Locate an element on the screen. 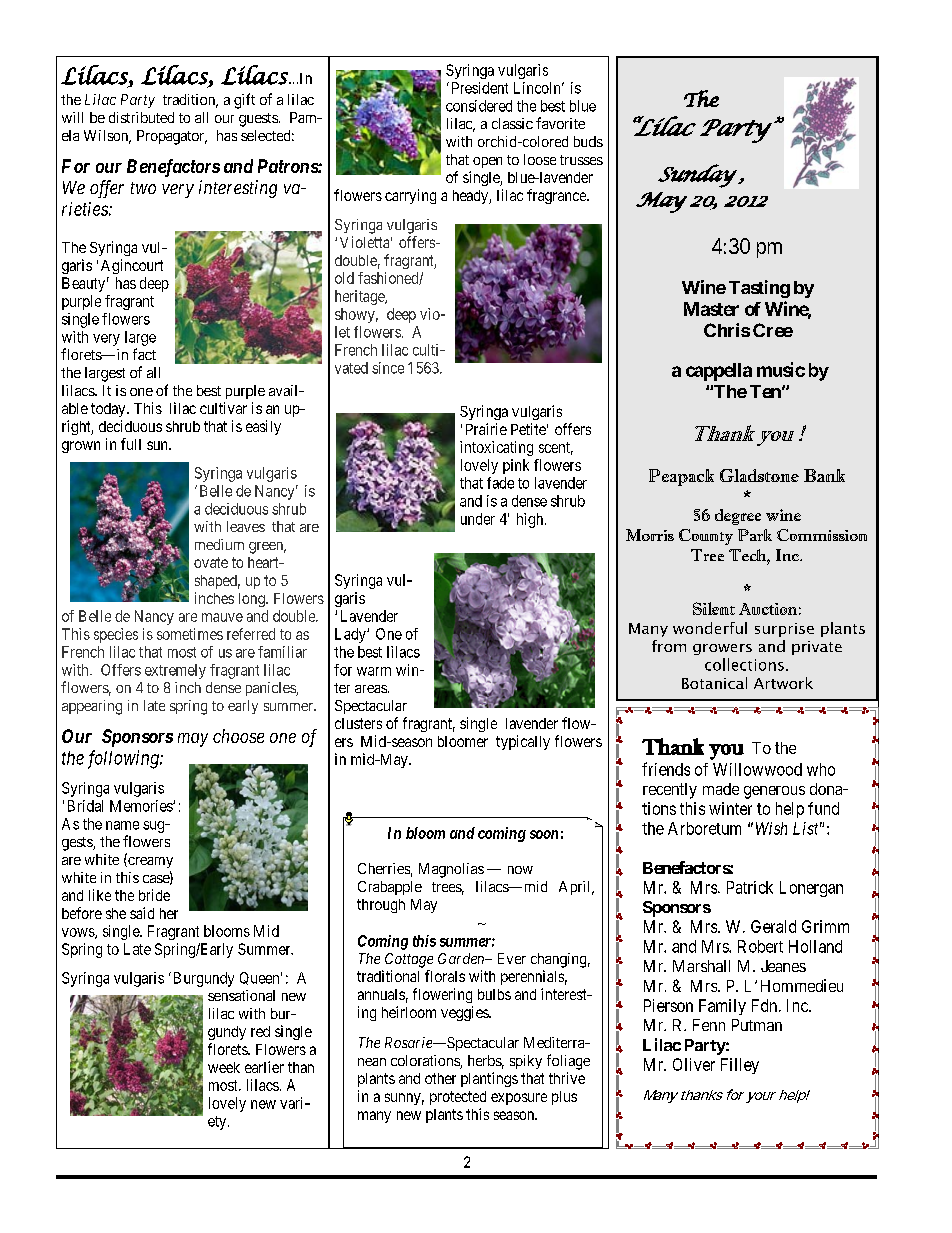 The image size is (952, 1233). considered is located at coordinates (479, 106).
